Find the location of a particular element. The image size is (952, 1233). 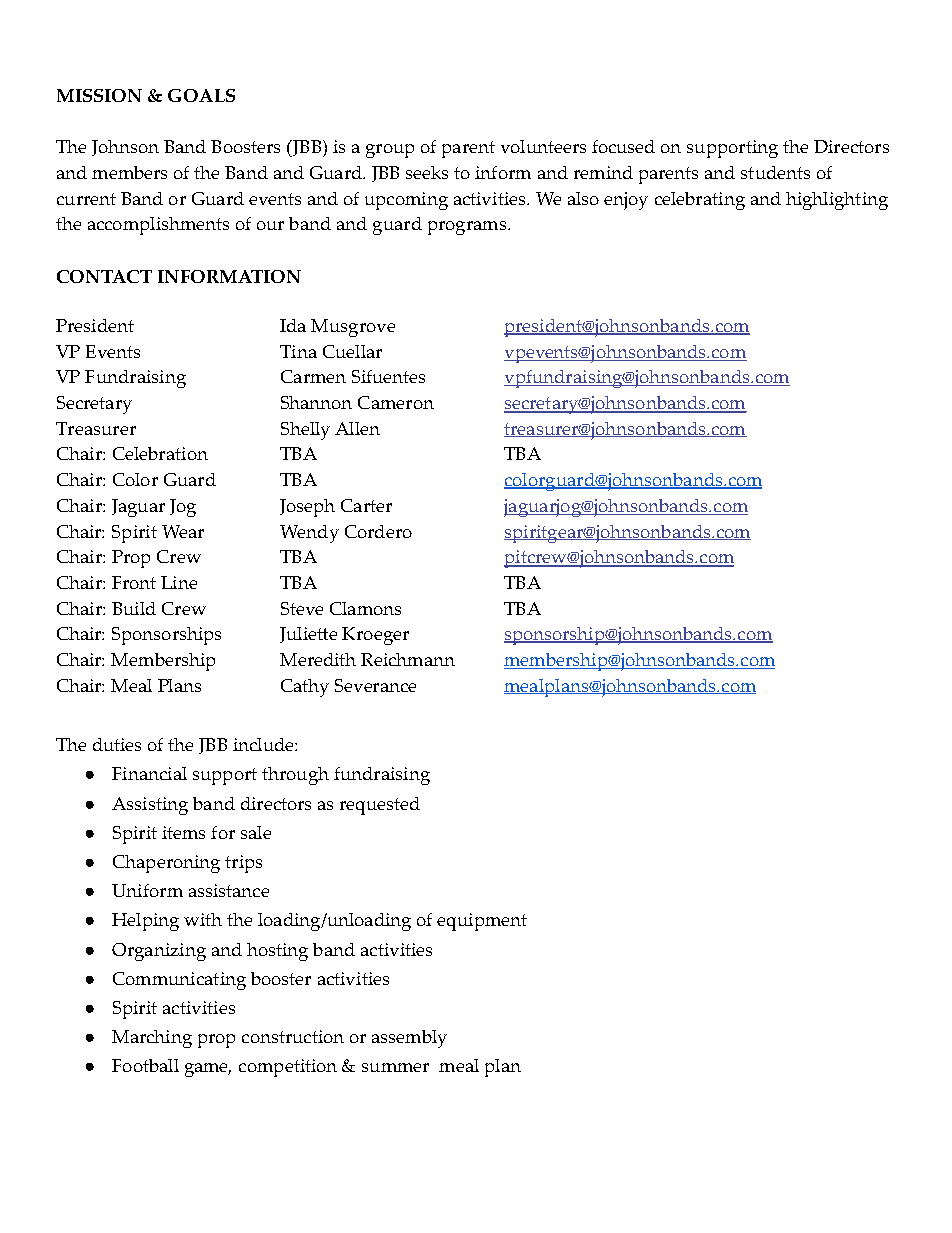

seeks is located at coordinates (427, 172).
